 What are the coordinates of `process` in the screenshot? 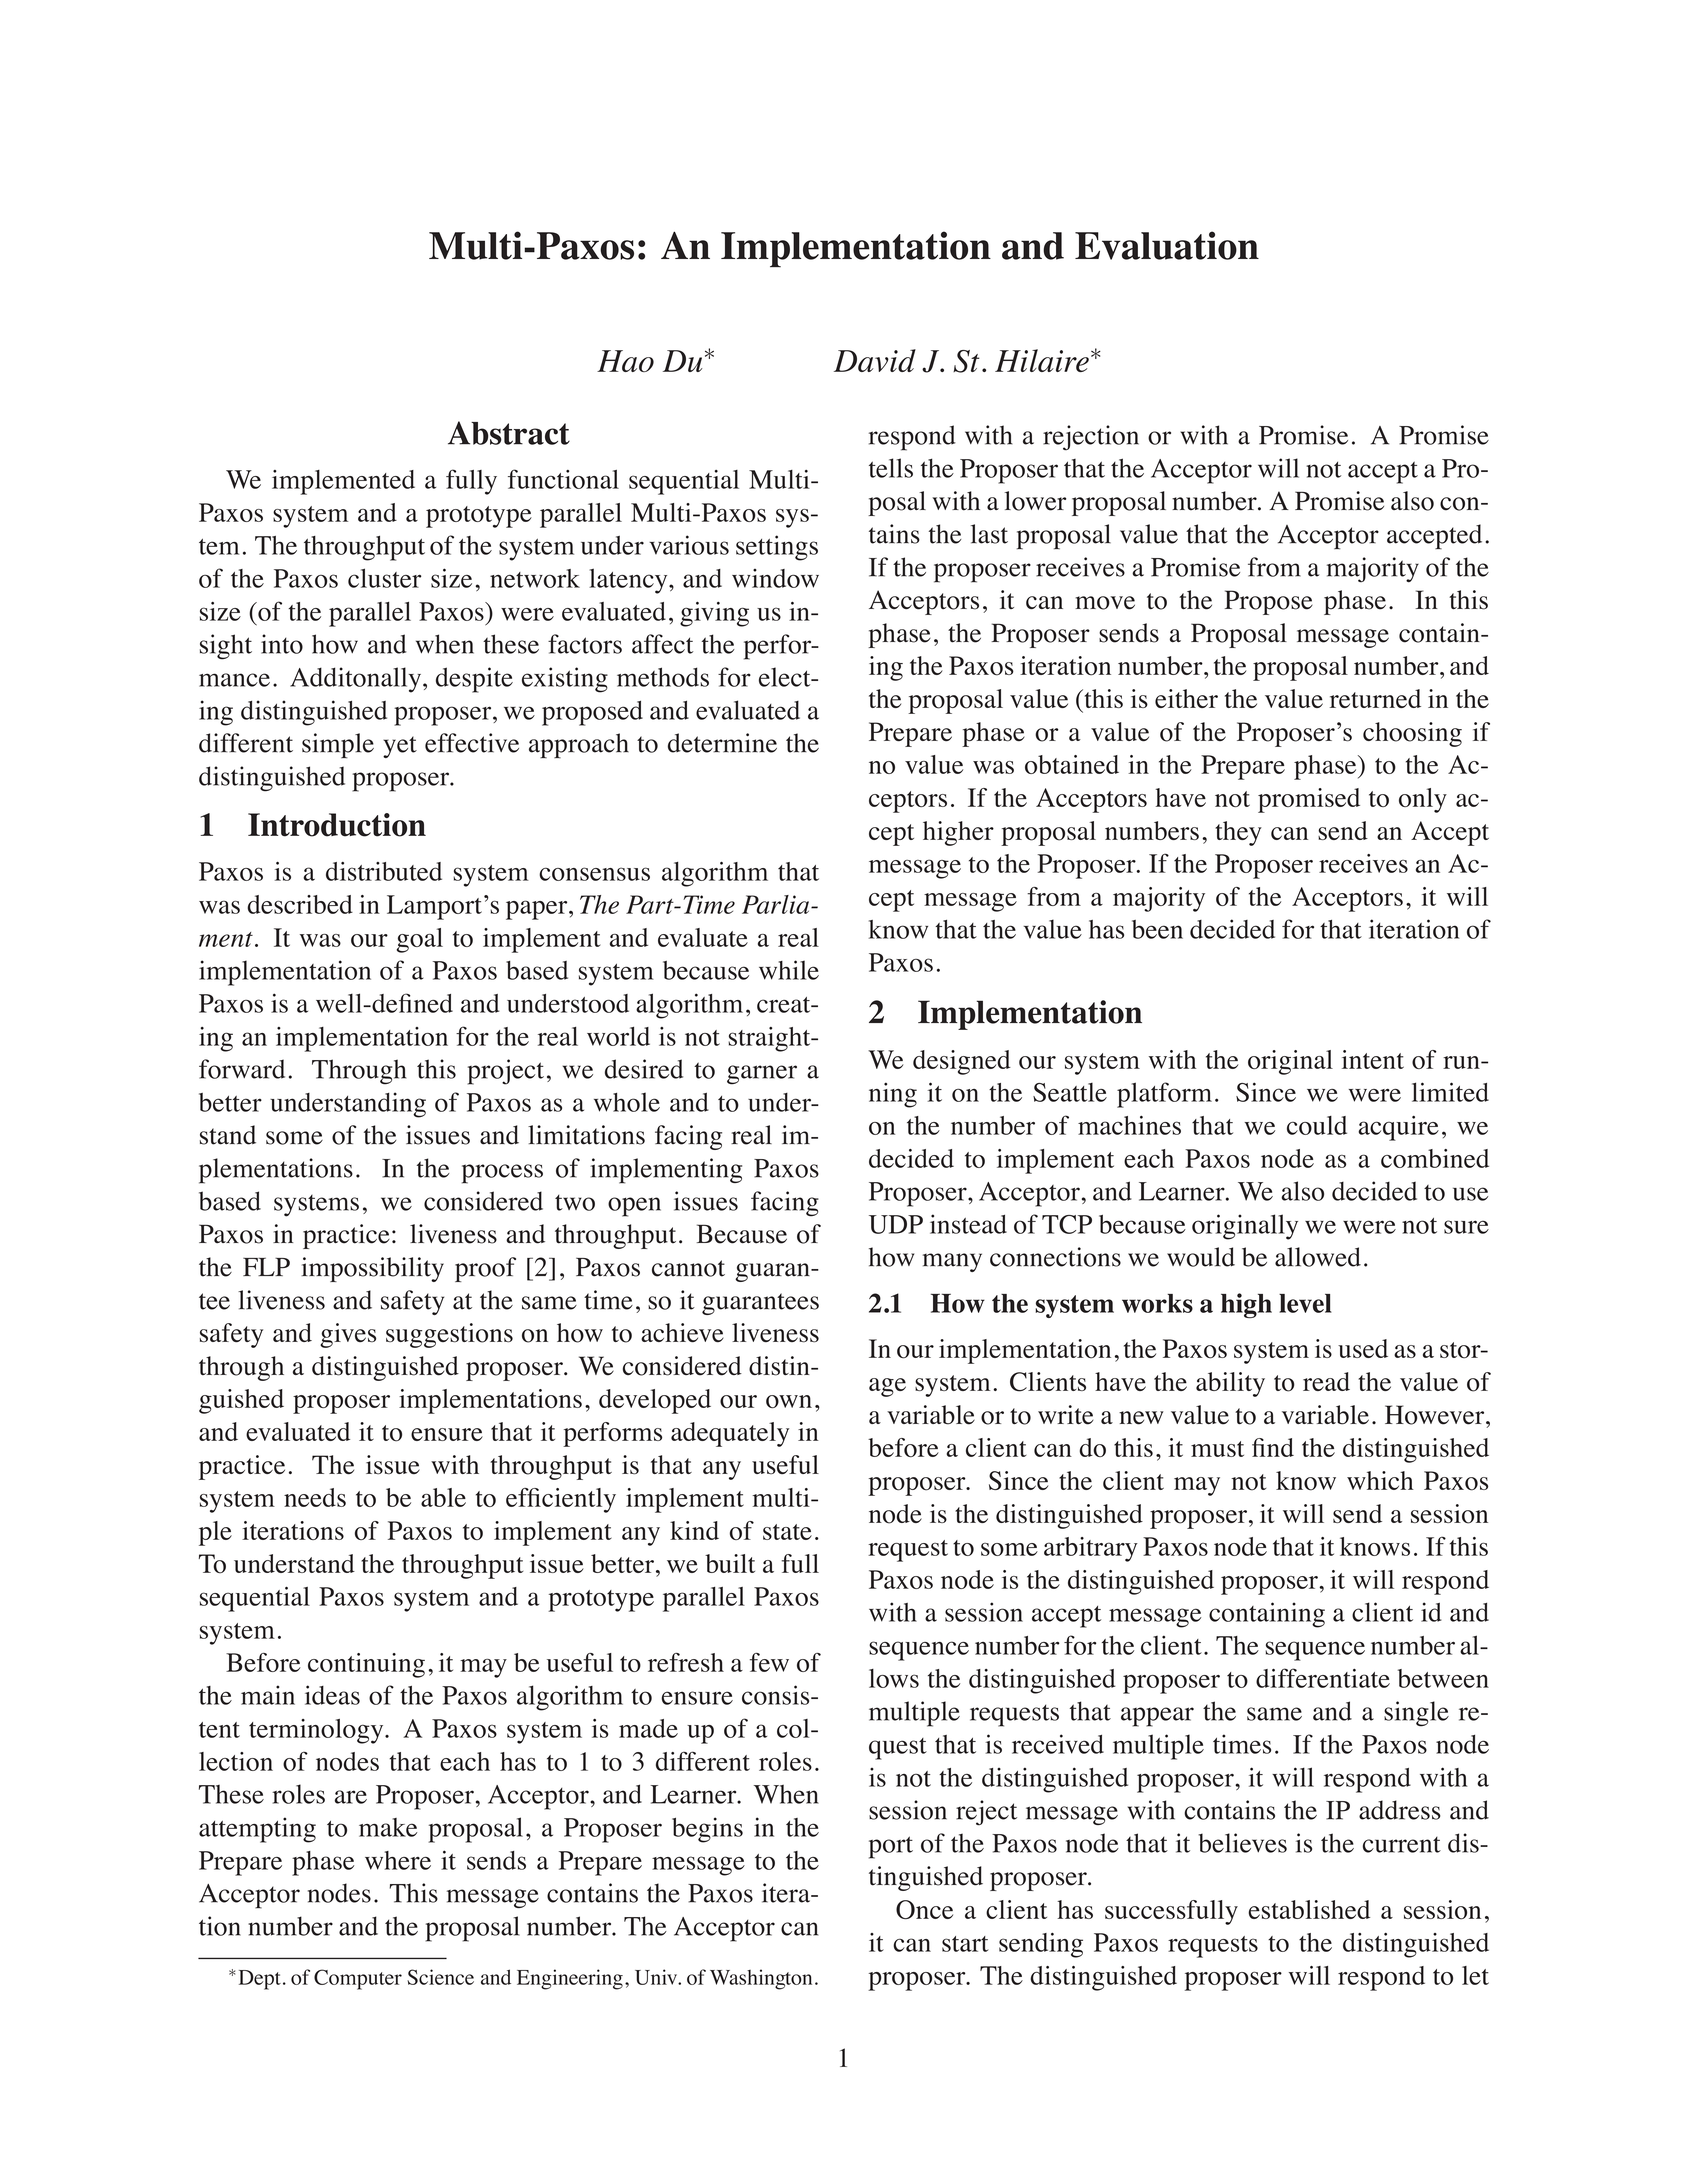 It's located at (502, 1174).
